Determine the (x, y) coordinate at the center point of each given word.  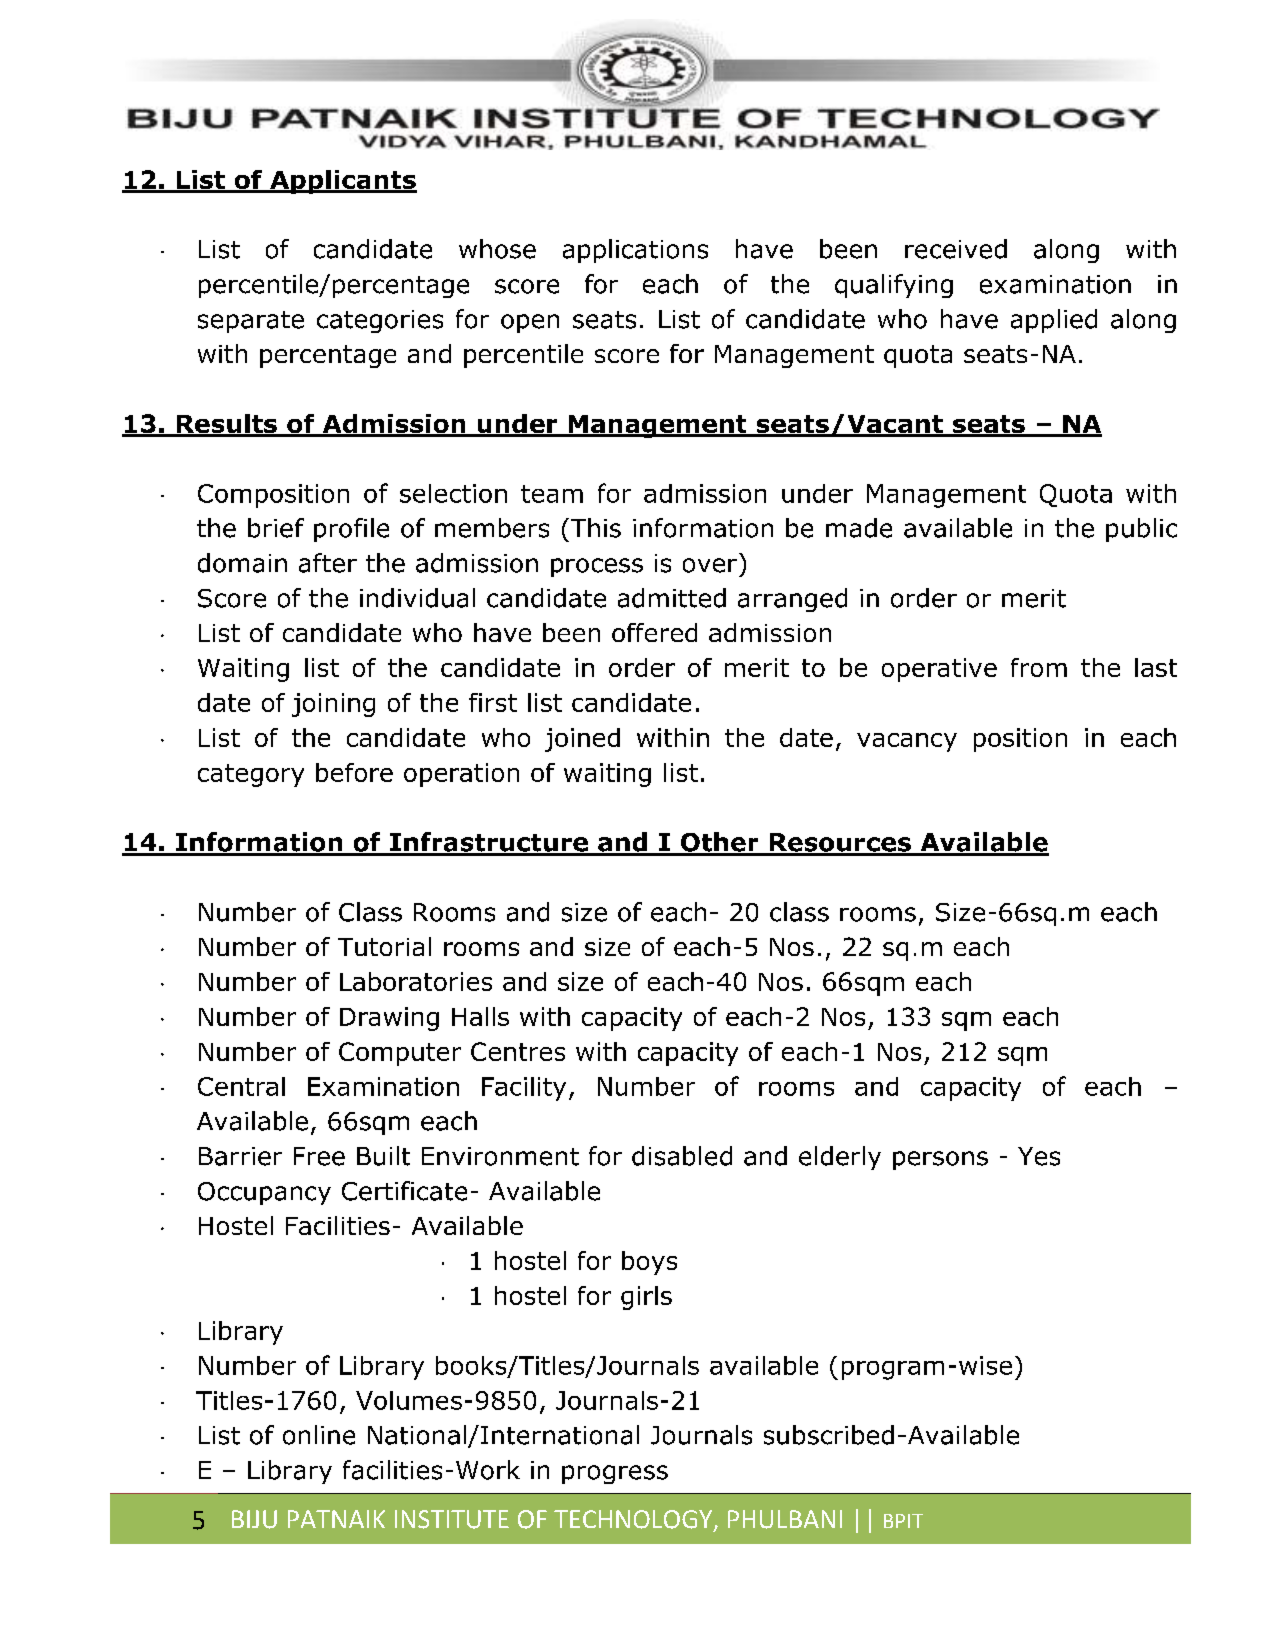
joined (582, 740)
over (710, 565)
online (319, 1435)
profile (351, 530)
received (956, 249)
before (354, 772)
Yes (1039, 1156)
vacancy (907, 742)
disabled (682, 1156)
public (1141, 530)
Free (319, 1156)
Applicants (342, 182)
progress (615, 1474)
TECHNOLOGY (634, 1520)
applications (635, 251)
